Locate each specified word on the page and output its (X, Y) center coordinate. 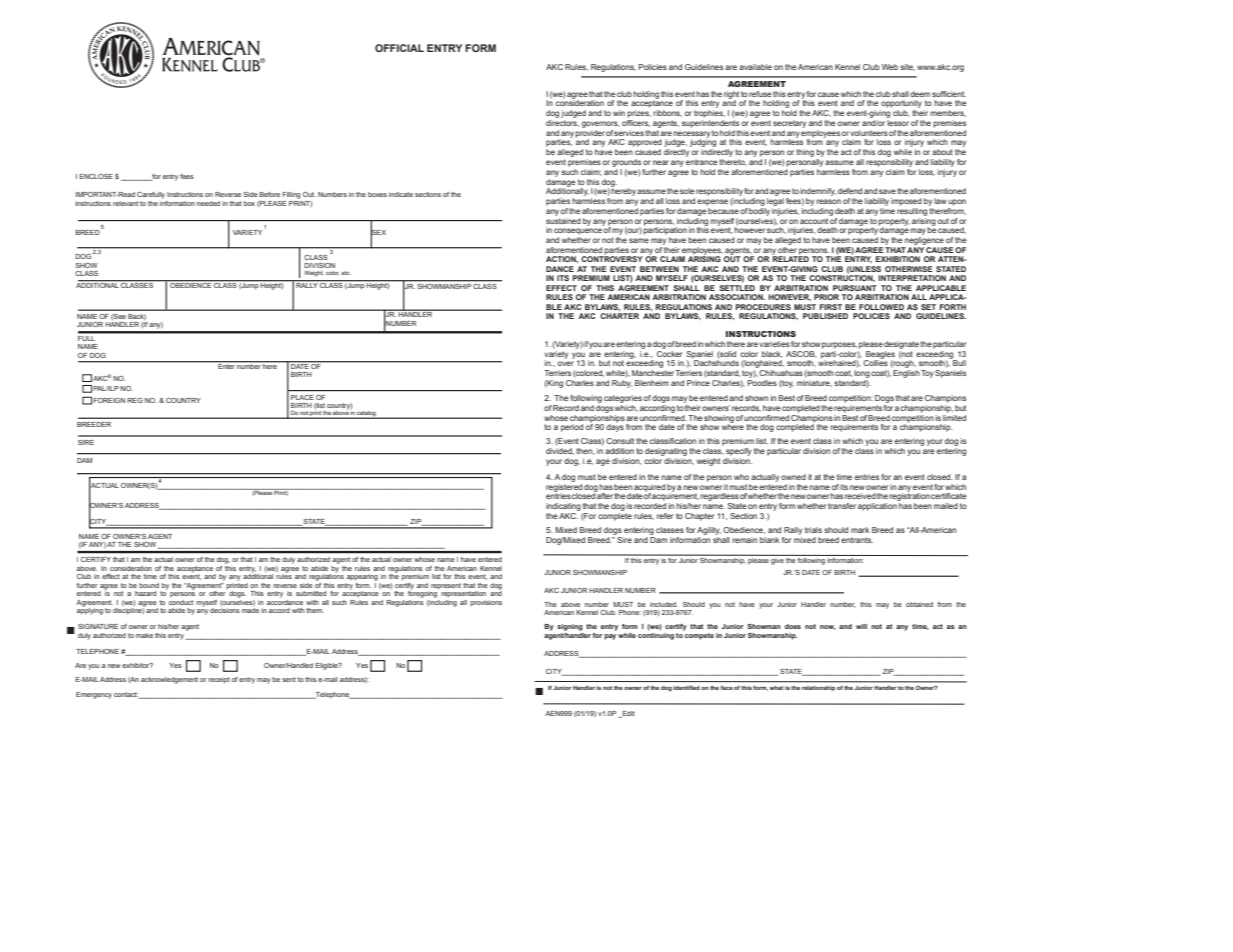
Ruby (622, 384)
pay (610, 637)
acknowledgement (169, 680)
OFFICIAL (399, 48)
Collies (875, 362)
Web (890, 67)
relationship (818, 688)
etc (346, 273)
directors (562, 123)
